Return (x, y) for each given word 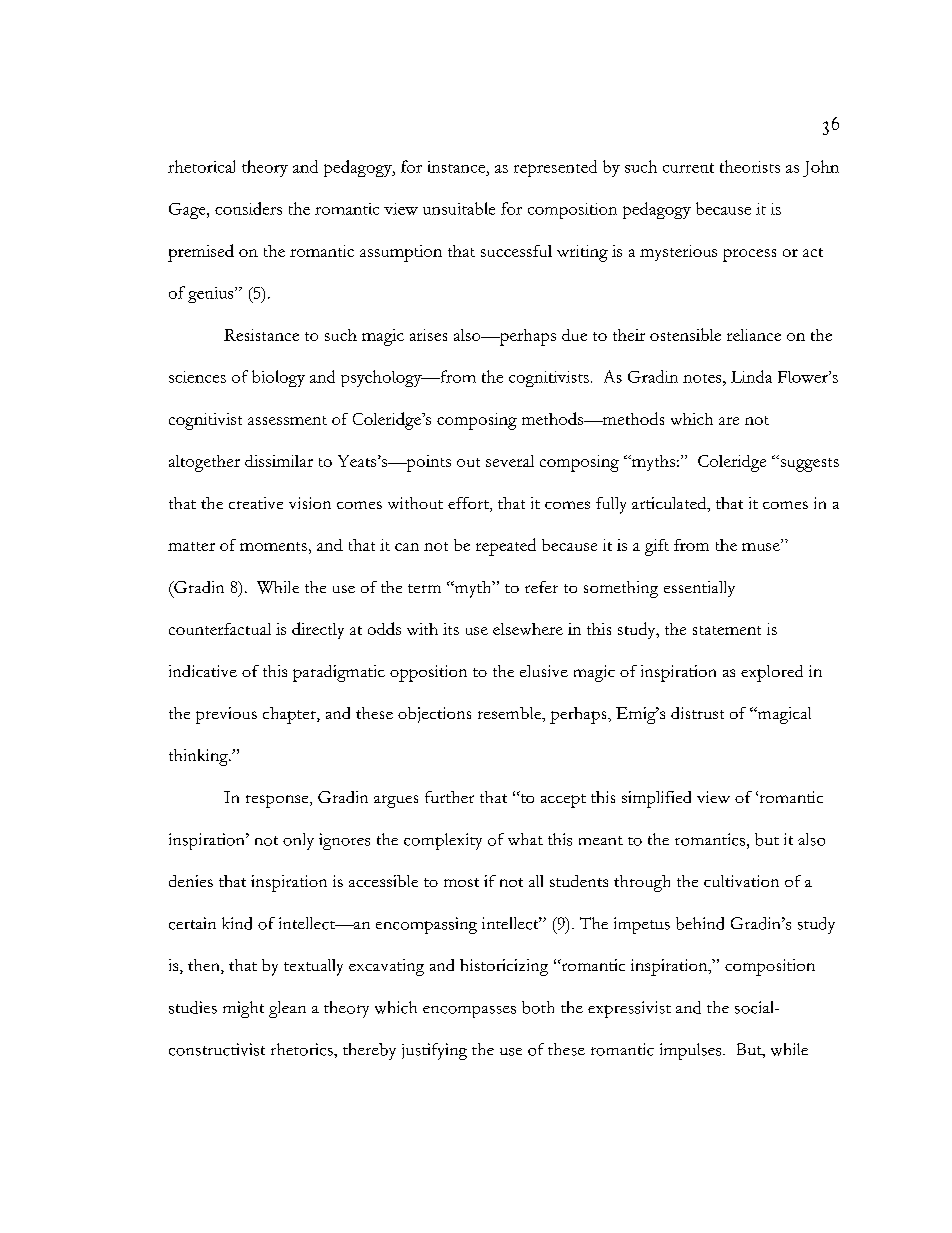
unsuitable (459, 208)
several (510, 461)
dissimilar (279, 461)
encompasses (469, 1012)
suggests (808, 463)
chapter (290, 715)
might (243, 1009)
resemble (511, 714)
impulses (692, 1051)
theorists (750, 166)
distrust (697, 713)
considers (248, 208)
